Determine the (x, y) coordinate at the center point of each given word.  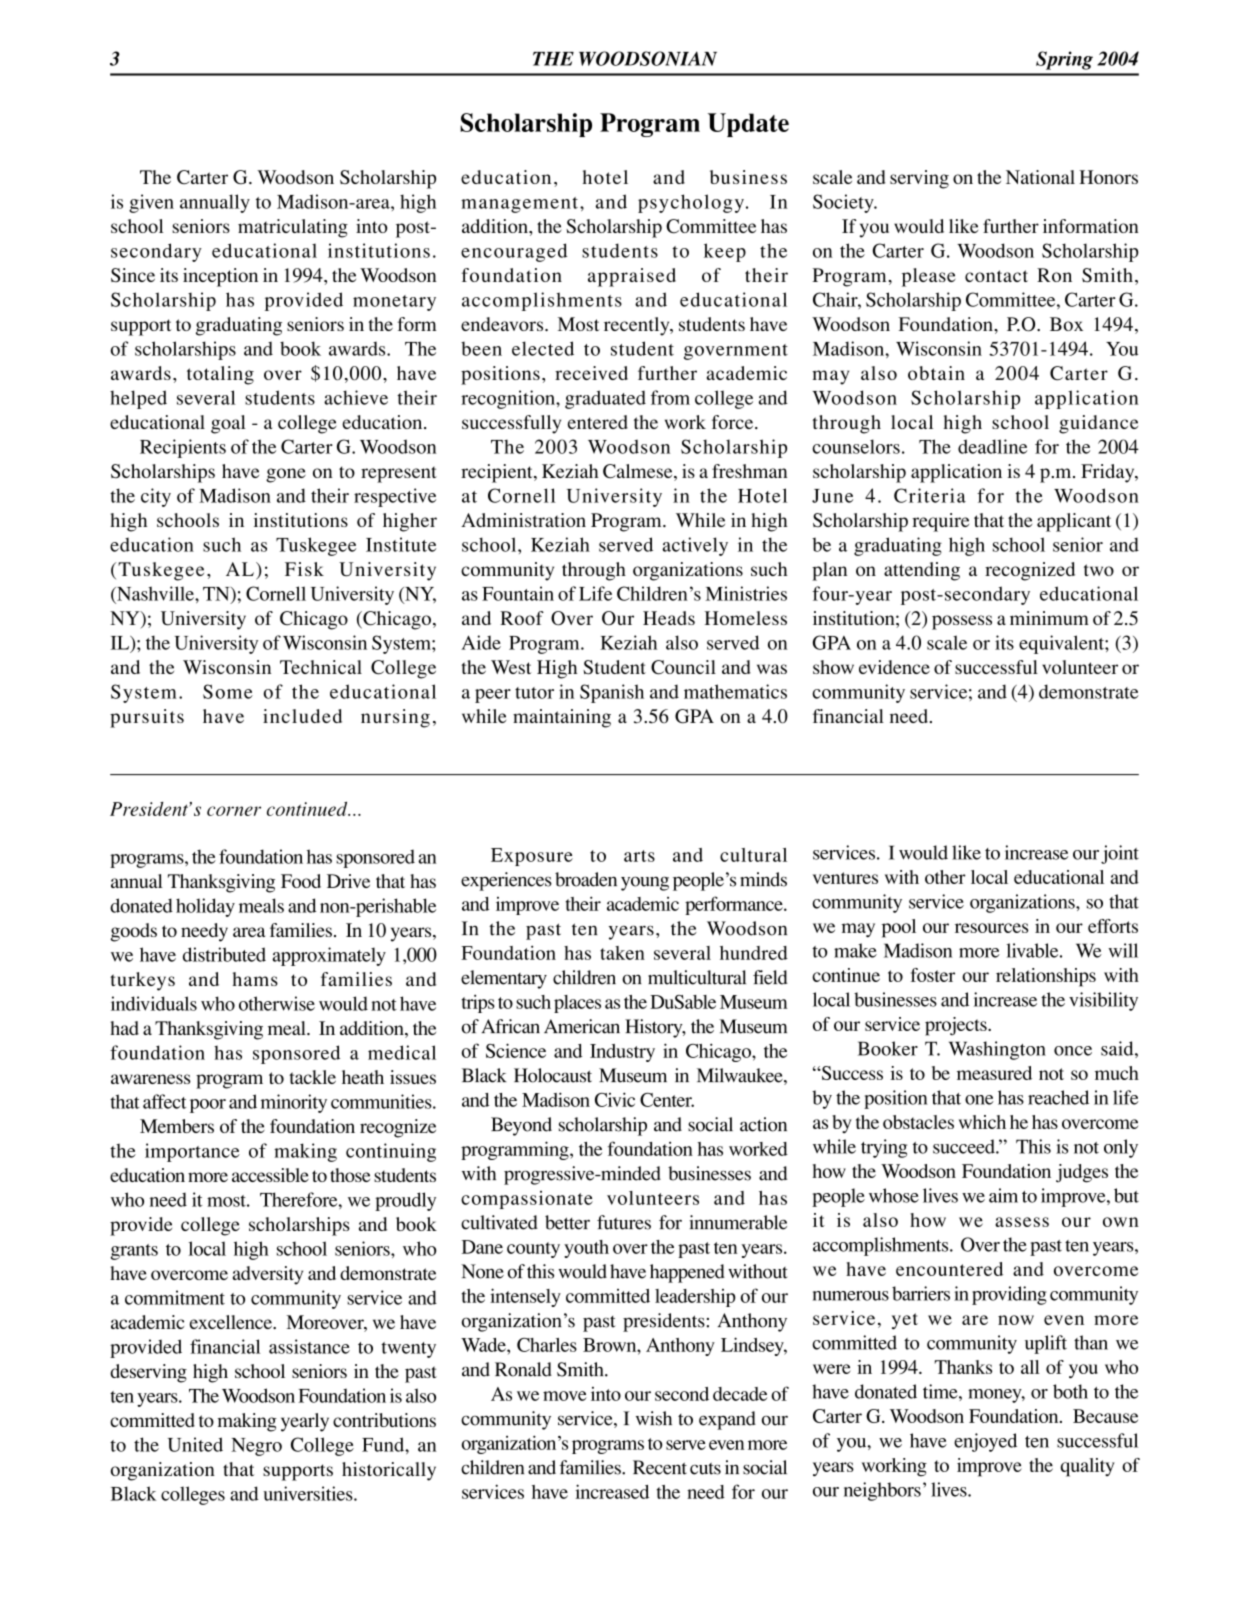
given (151, 203)
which (982, 1122)
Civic (615, 1099)
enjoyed (985, 1442)
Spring (1064, 60)
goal (228, 424)
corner (234, 811)
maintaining (562, 718)
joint (1120, 854)
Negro (256, 1447)
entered (598, 422)
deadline (992, 446)
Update (748, 125)
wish (654, 1418)
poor (208, 1106)
